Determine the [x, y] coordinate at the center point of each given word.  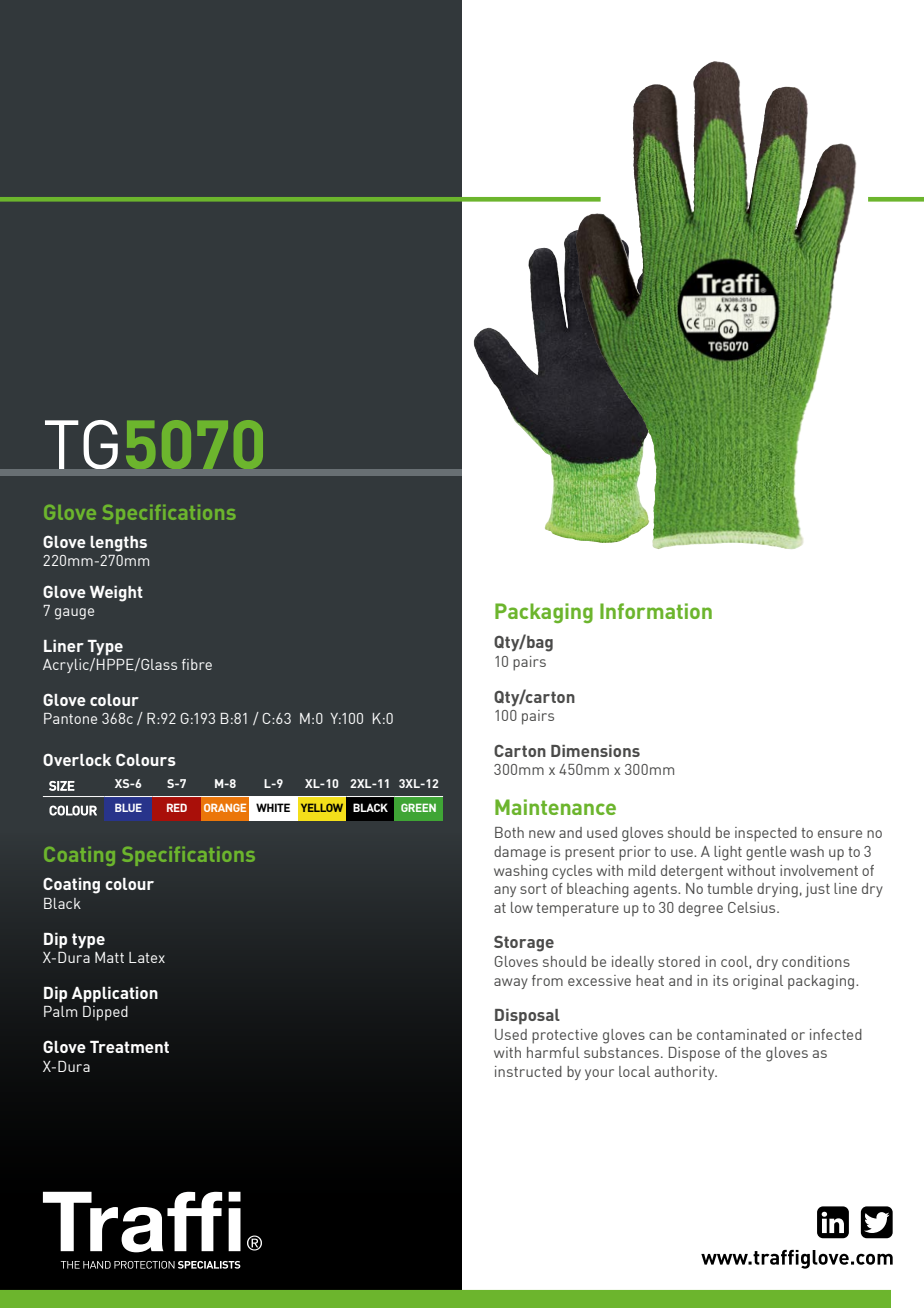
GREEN [418, 807]
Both [509, 832]
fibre [197, 664]
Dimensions [595, 751]
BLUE [128, 807]
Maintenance [555, 807]
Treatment [129, 1047]
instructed [528, 1071]
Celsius [753, 907]
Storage [524, 944]
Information [656, 611]
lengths [118, 544]
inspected [766, 834]
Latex [147, 957]
